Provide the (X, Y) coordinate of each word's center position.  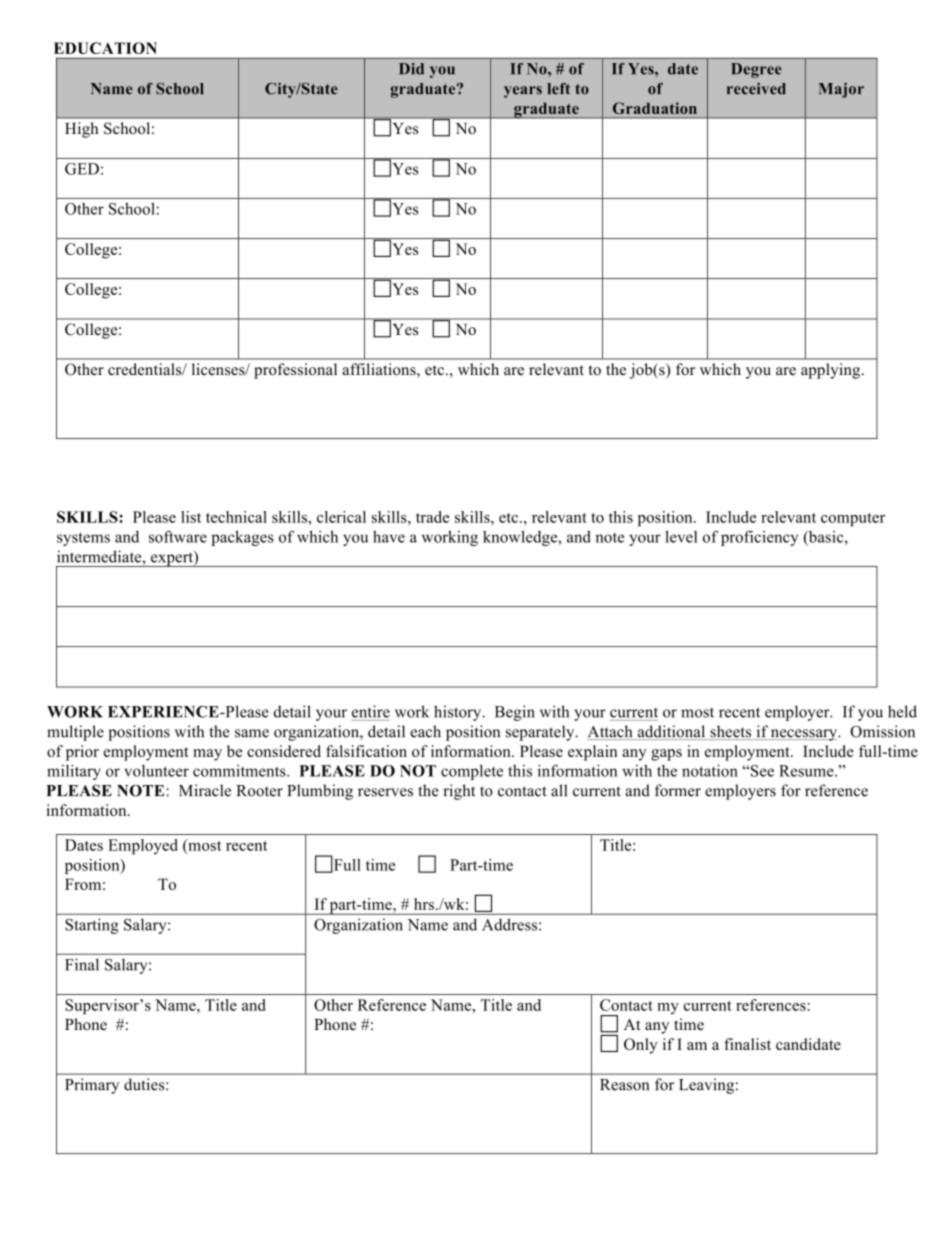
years (523, 92)
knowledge (521, 538)
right (459, 792)
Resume (807, 771)
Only (641, 1046)
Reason (624, 1085)
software (178, 536)
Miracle (205, 790)
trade (432, 517)
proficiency (759, 538)
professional (295, 371)
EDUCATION (105, 48)
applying (832, 371)
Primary (92, 1086)
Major (841, 90)
